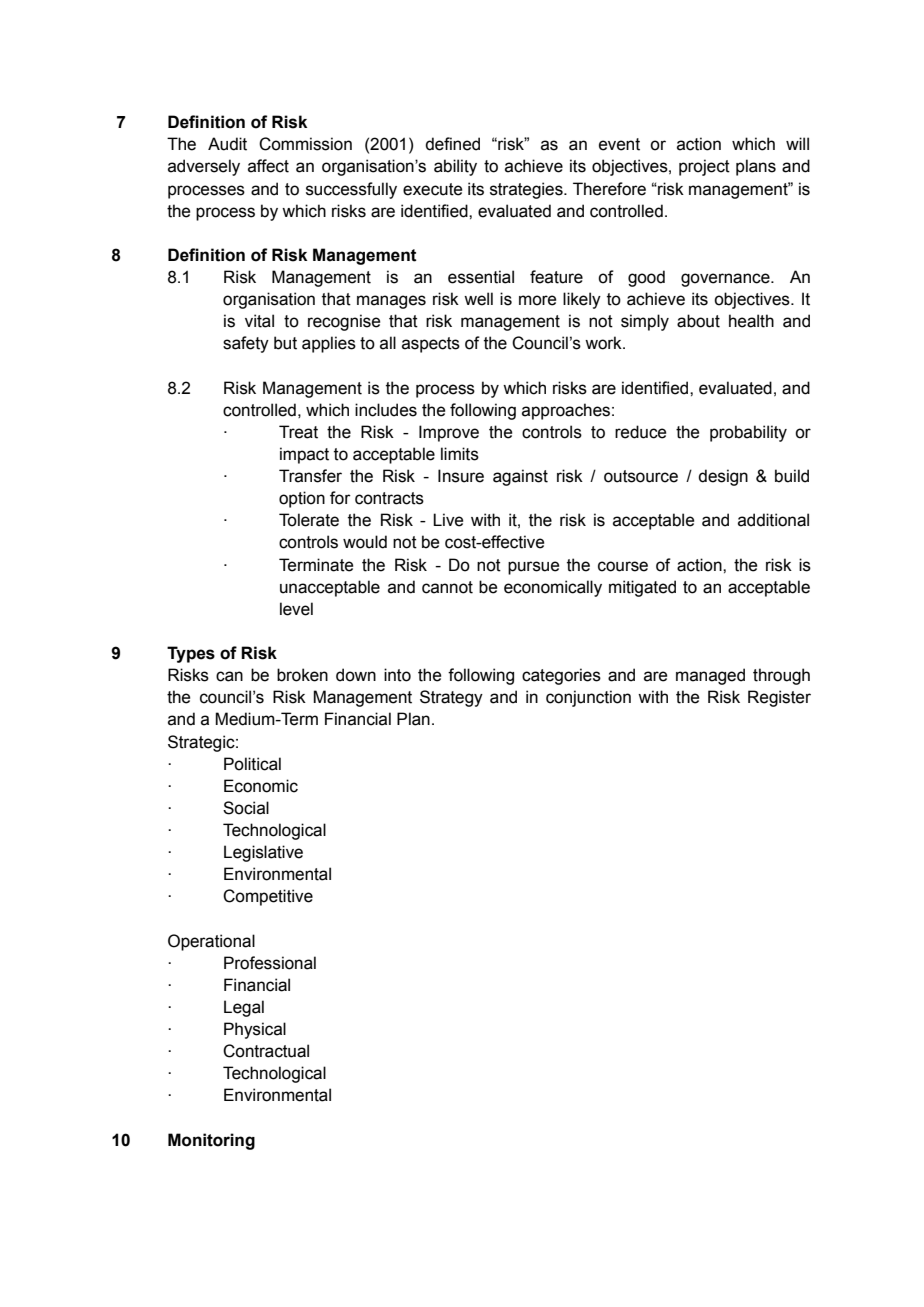 The height and width of the screenshot is (1307, 924). What do you see at coordinates (309, 520) in the screenshot?
I see `Tolerate` at bounding box center [309, 520].
